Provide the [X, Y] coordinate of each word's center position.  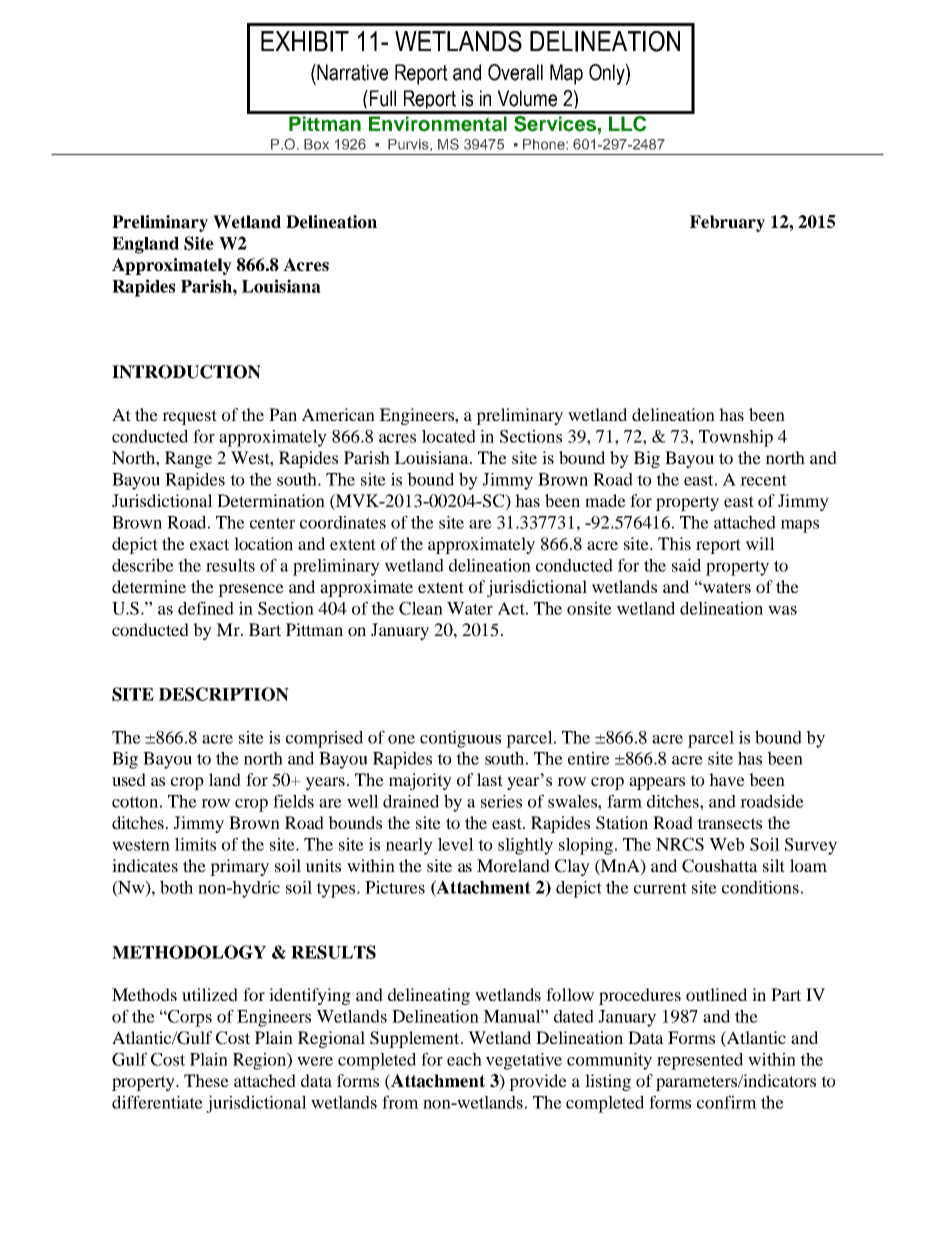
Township [736, 438]
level [456, 844]
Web [726, 844]
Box [316, 144]
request [189, 417]
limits [195, 844]
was [782, 610]
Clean [421, 608]
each [464, 1059]
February [727, 223]
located [449, 436]
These [206, 1080]
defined [206, 608]
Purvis [409, 144]
